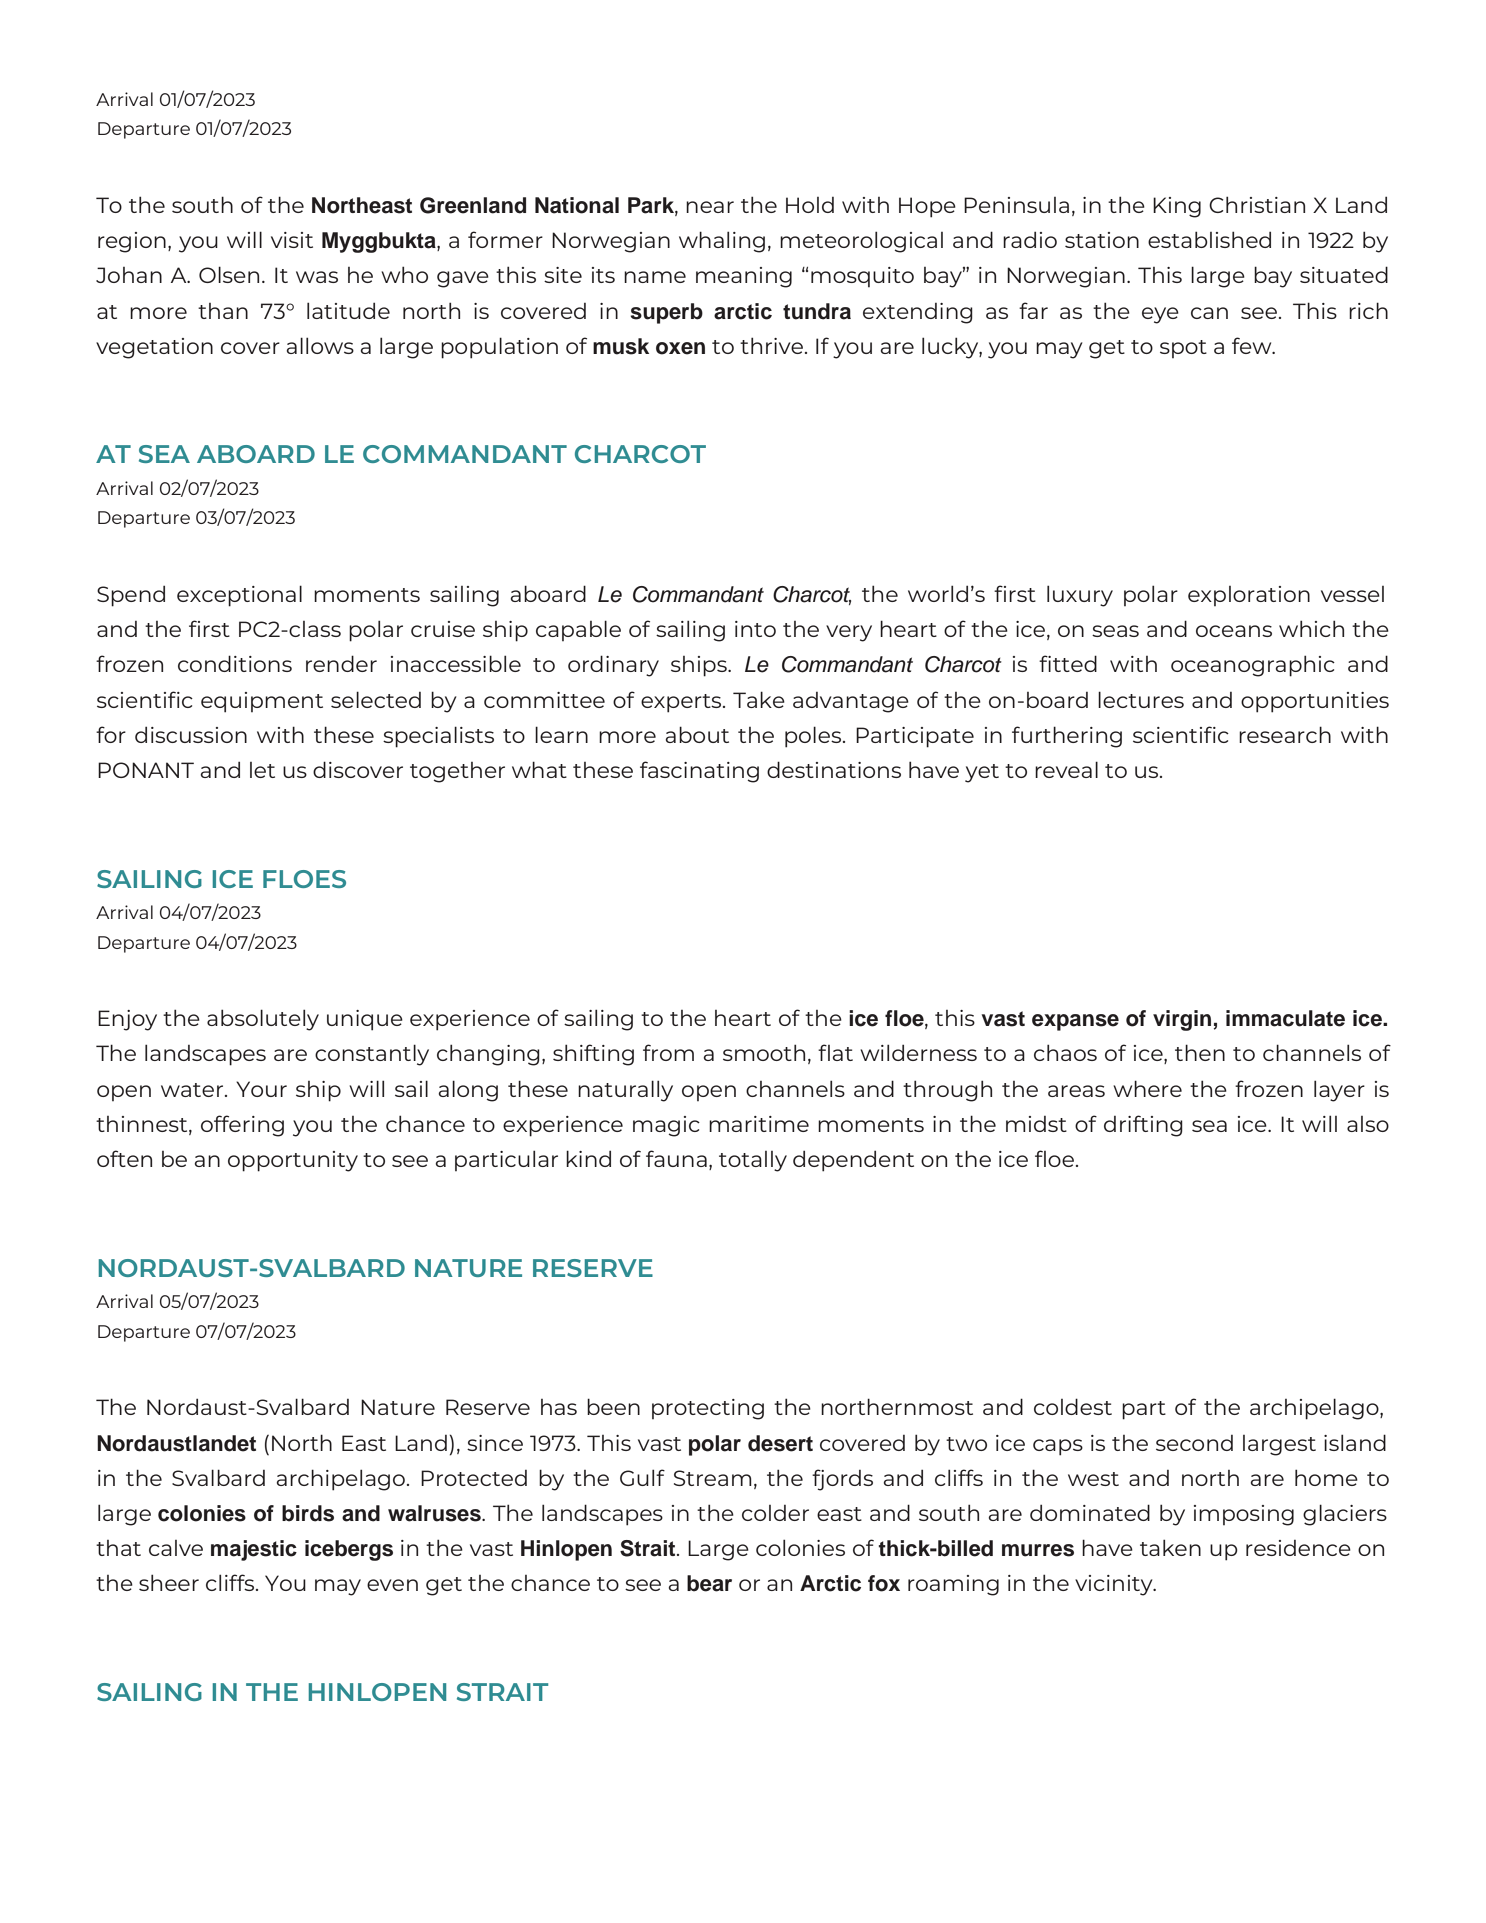 This page has height=1923, width=1486. Describe the element at coordinates (254, 1550) in the page. I see `majestic` at that location.
